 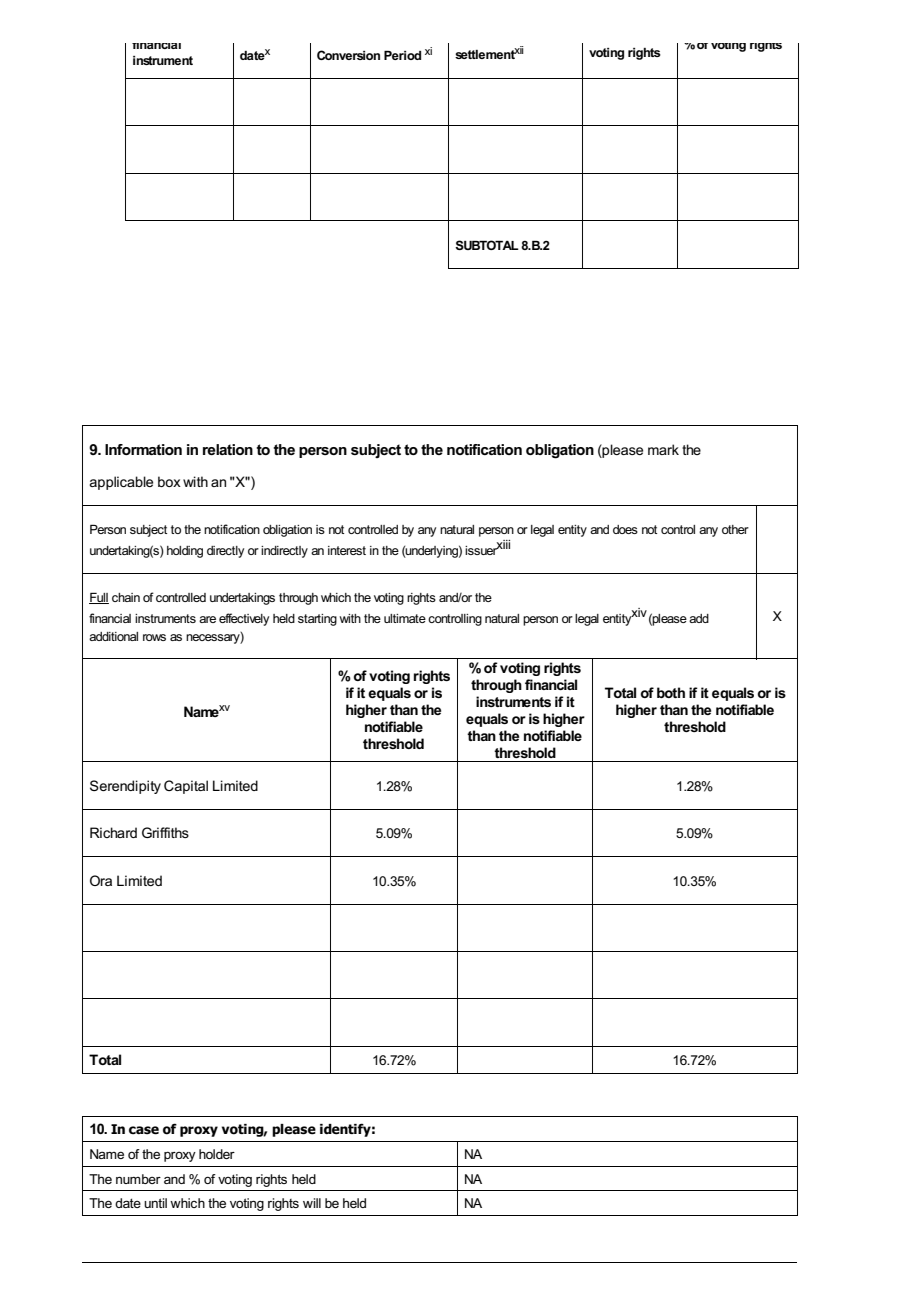 I want to click on ultimate, so click(x=405, y=618).
